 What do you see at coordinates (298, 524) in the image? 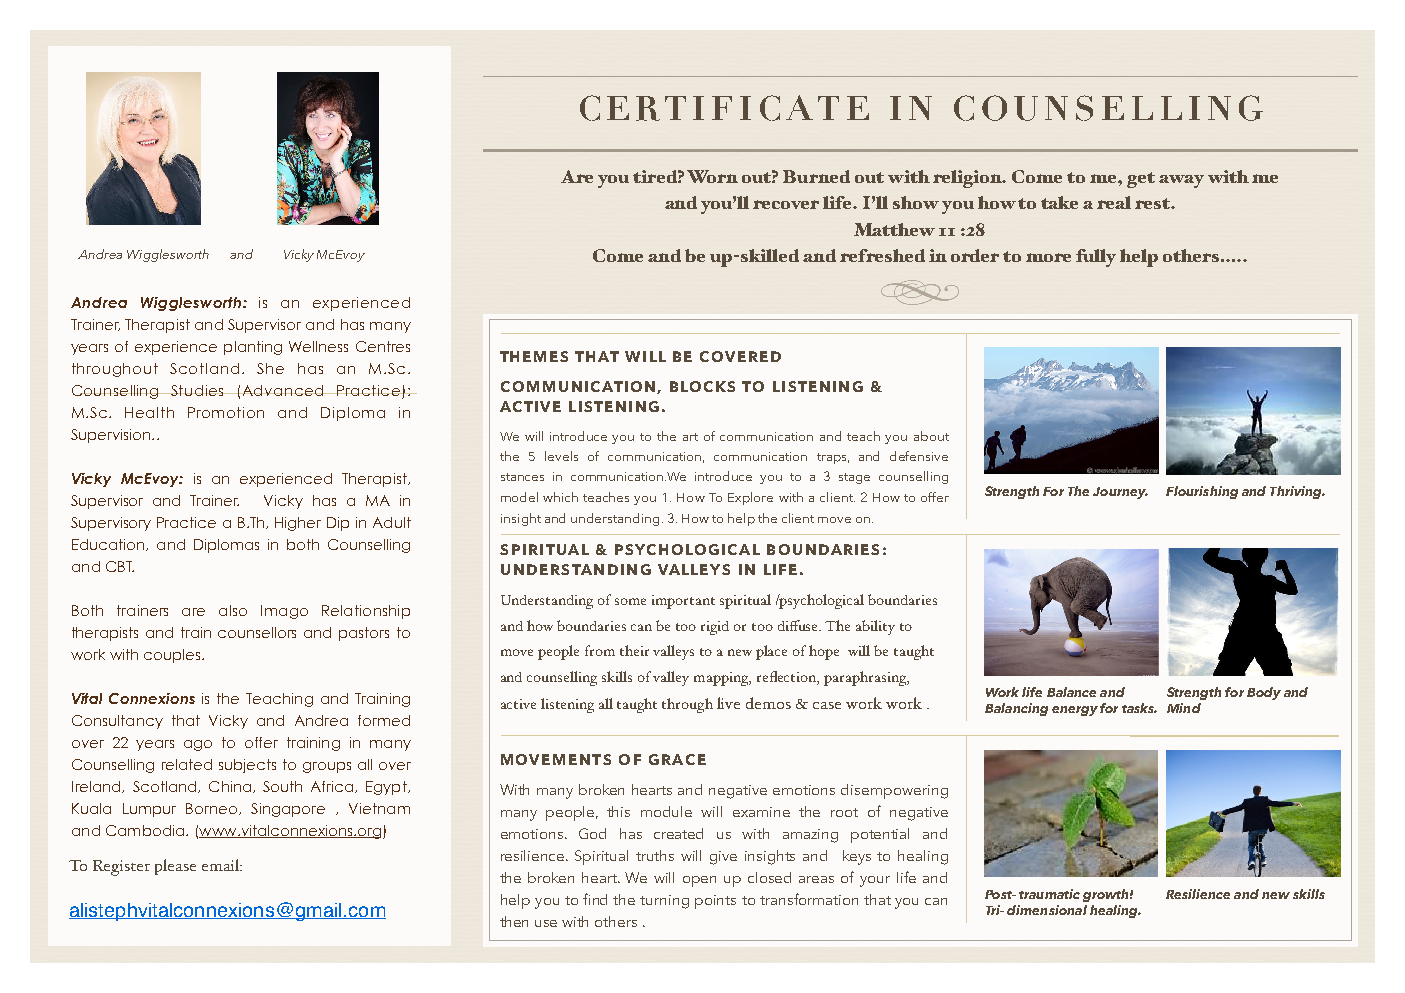
I see `Higher` at bounding box center [298, 524].
